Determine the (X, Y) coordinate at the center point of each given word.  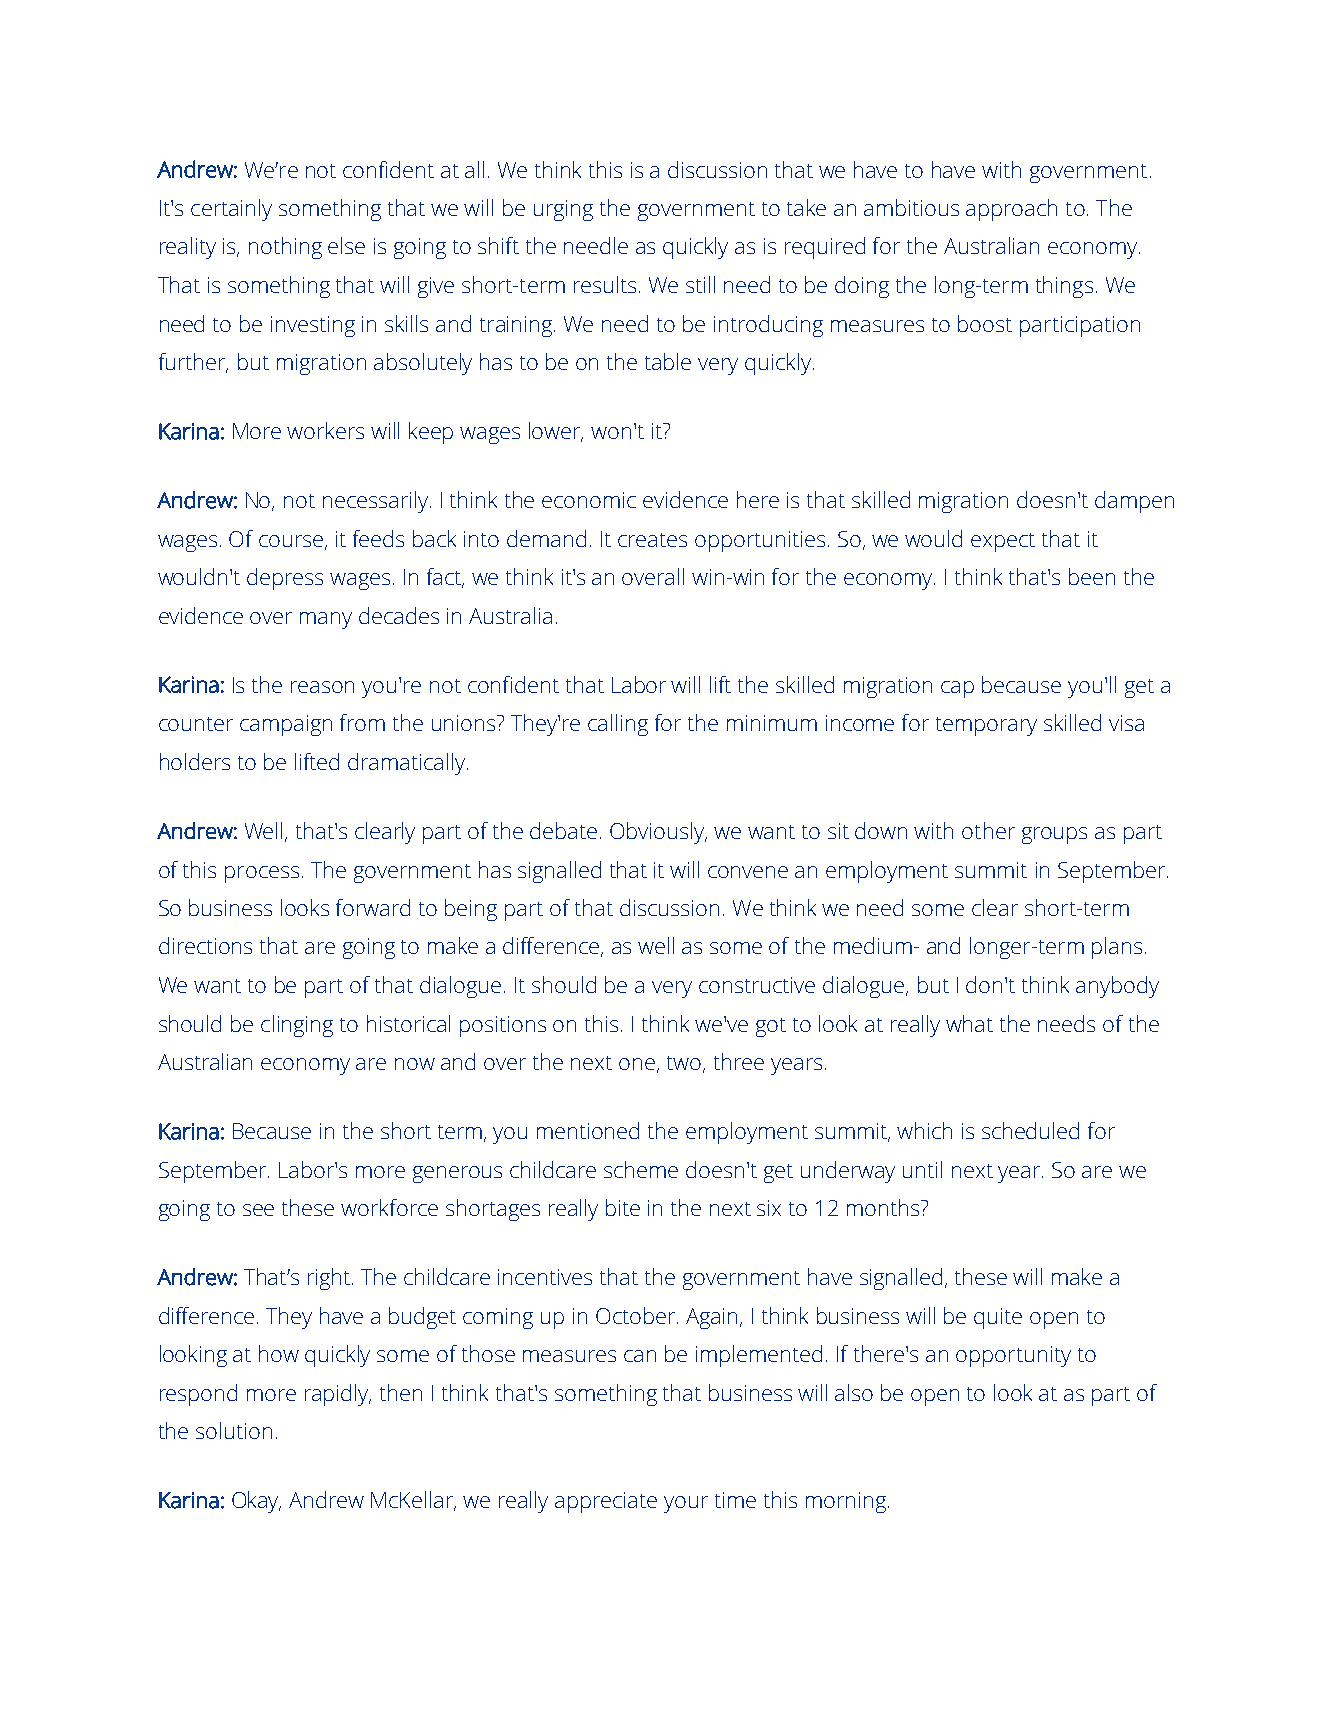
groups (1054, 835)
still (700, 284)
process (262, 874)
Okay (256, 1502)
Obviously (658, 833)
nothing (285, 248)
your (686, 1504)
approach (1011, 210)
